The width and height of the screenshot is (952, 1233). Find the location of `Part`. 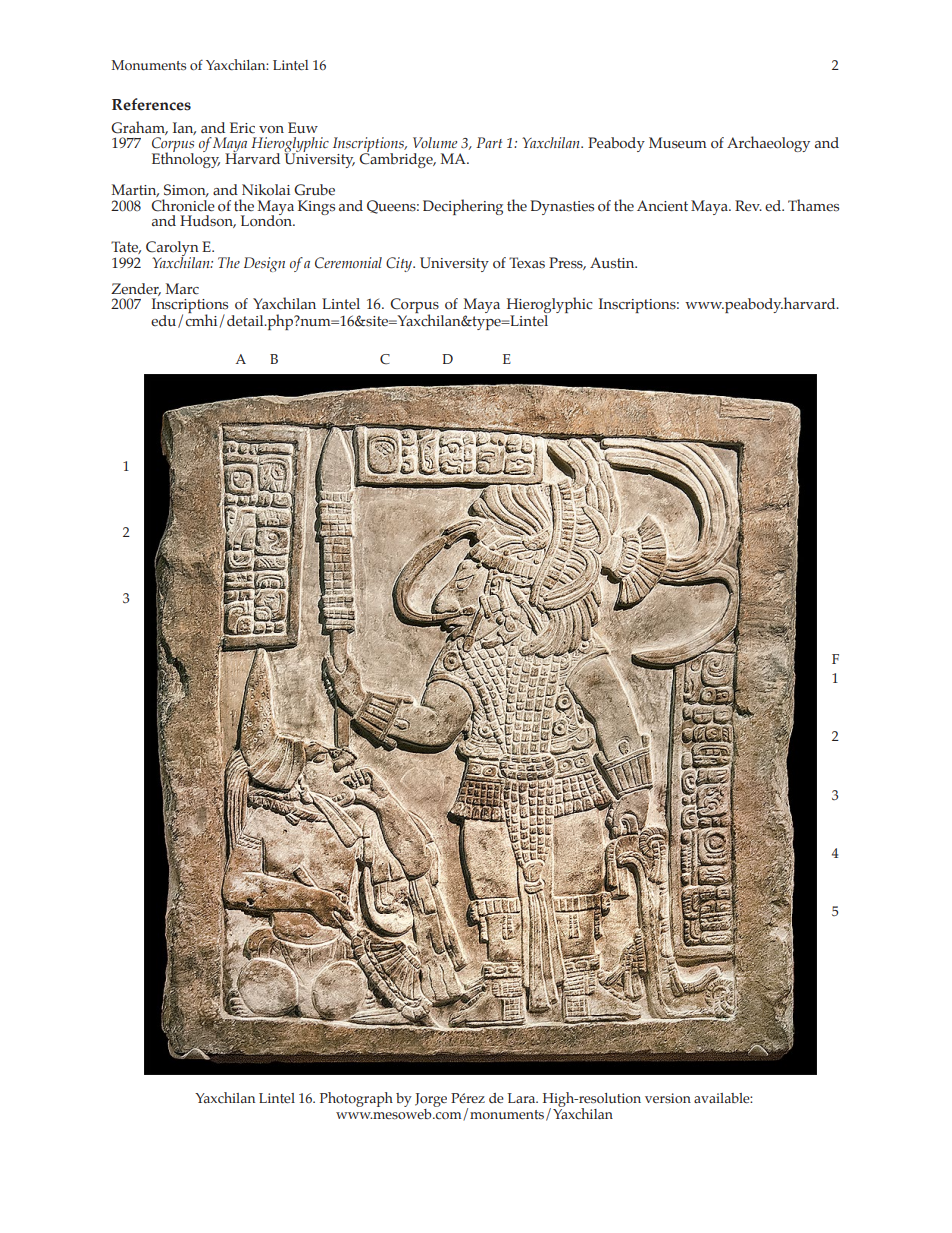

Part is located at coordinates (489, 142).
